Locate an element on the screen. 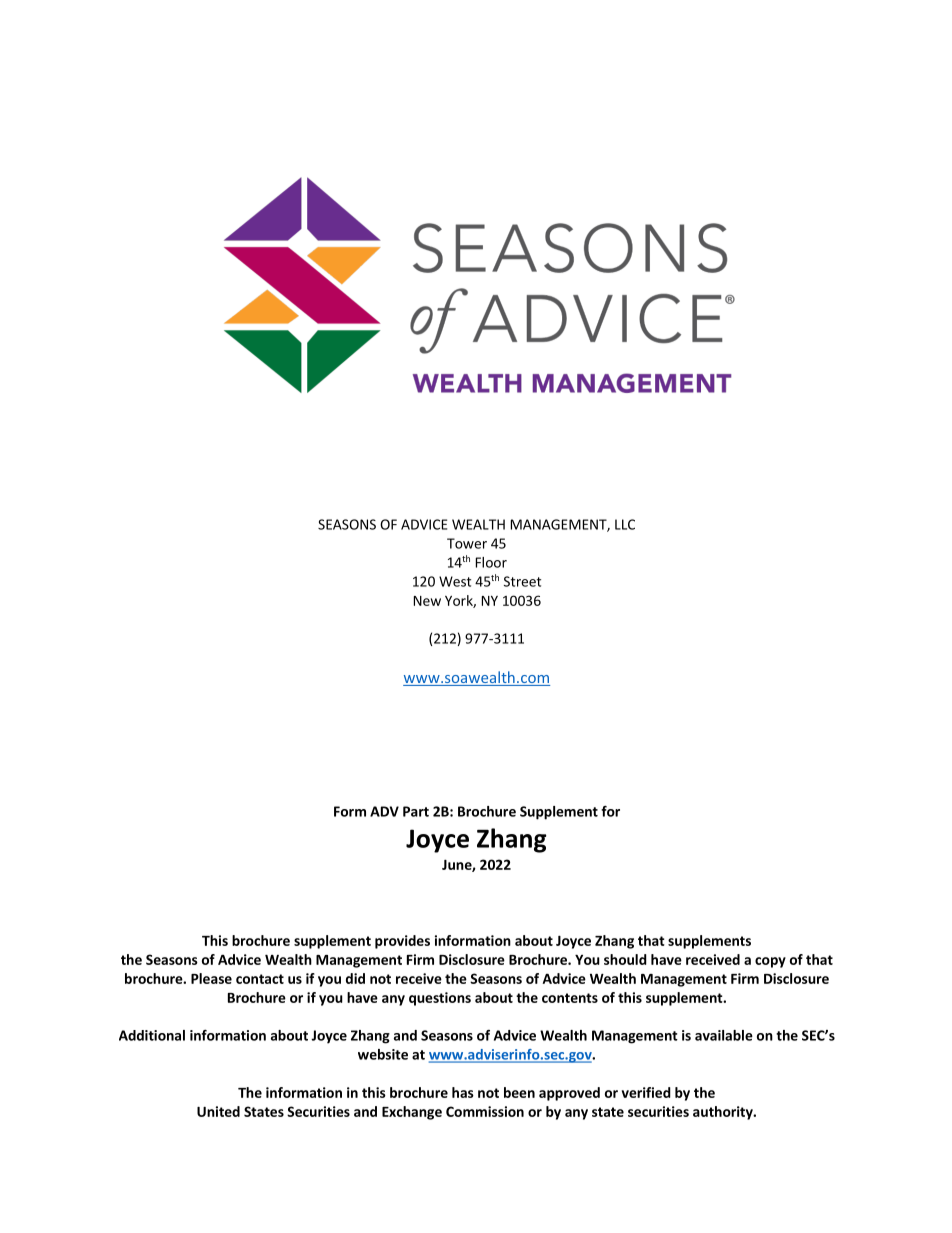 The image size is (952, 1233). United is located at coordinates (218, 1111).
